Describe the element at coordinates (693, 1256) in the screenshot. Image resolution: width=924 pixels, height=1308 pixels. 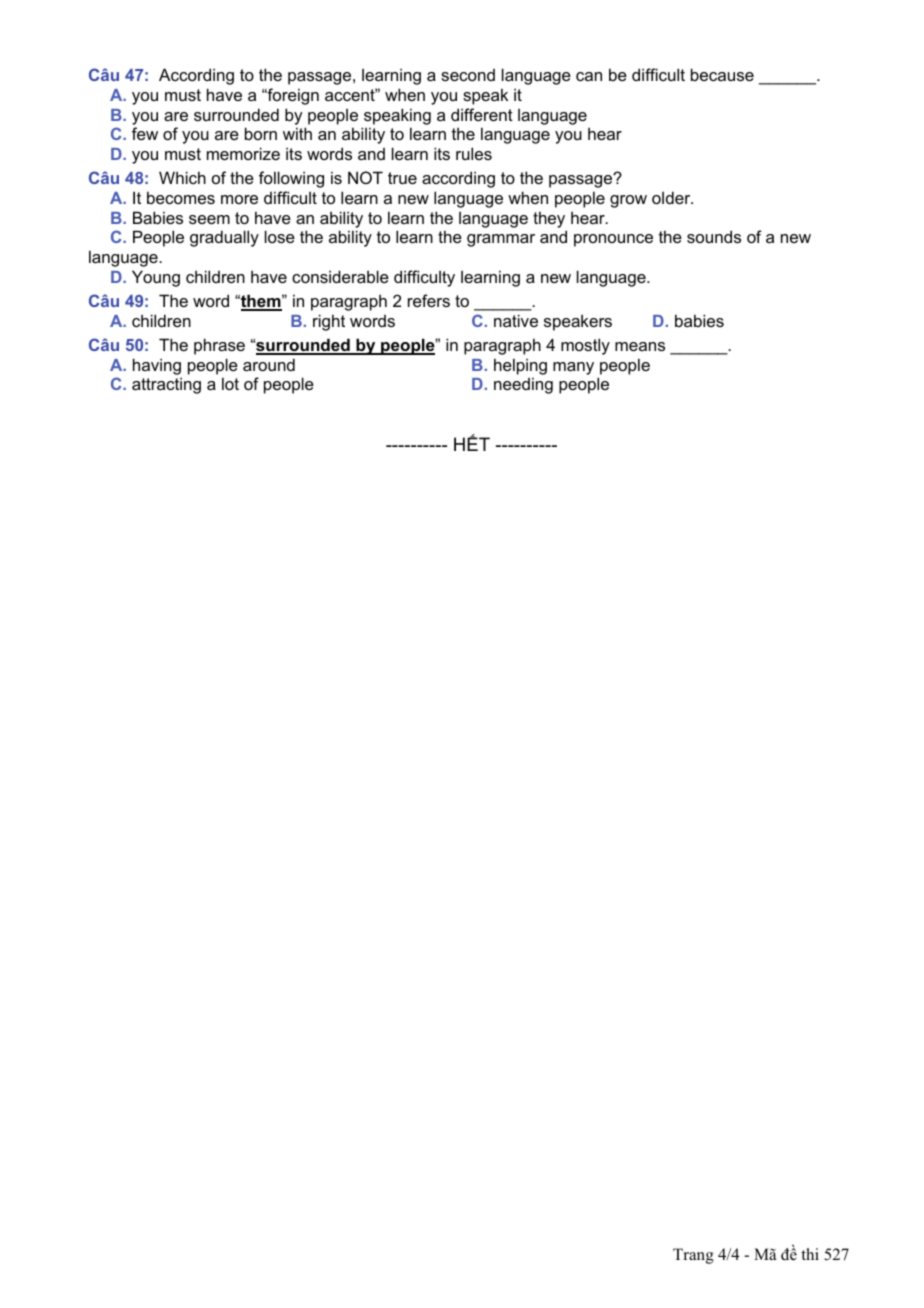
I see `Trang` at that location.
